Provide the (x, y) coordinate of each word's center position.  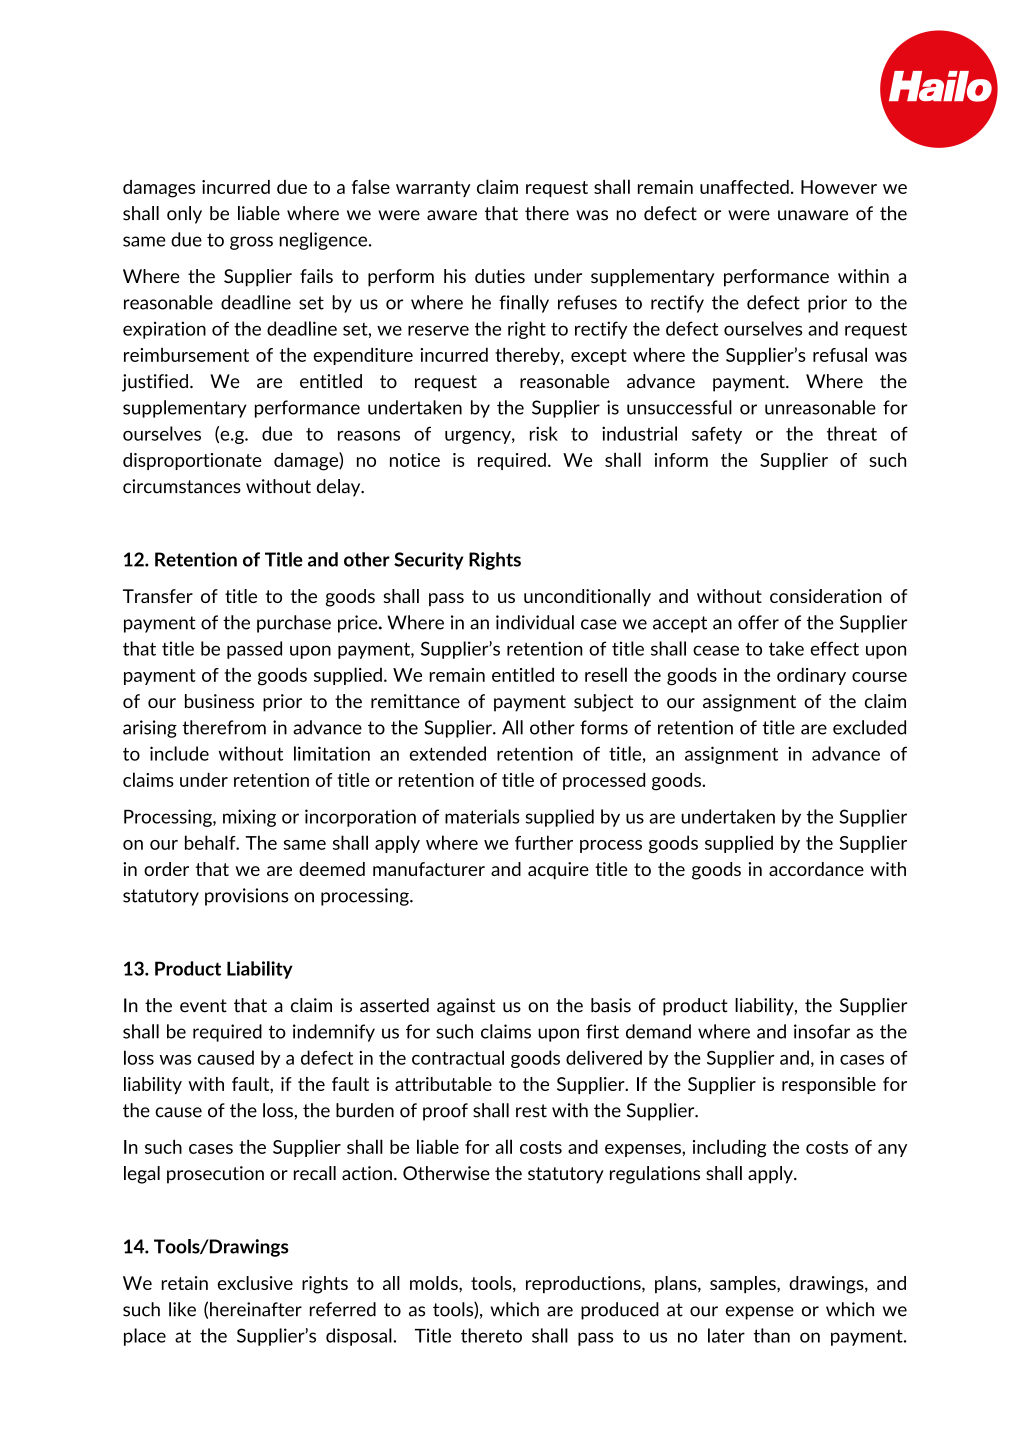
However (839, 187)
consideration (826, 596)
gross (251, 243)
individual (535, 622)
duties (500, 276)
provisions (246, 897)
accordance (816, 869)
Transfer (158, 596)
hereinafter (256, 1309)
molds (435, 1283)
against (466, 1007)
